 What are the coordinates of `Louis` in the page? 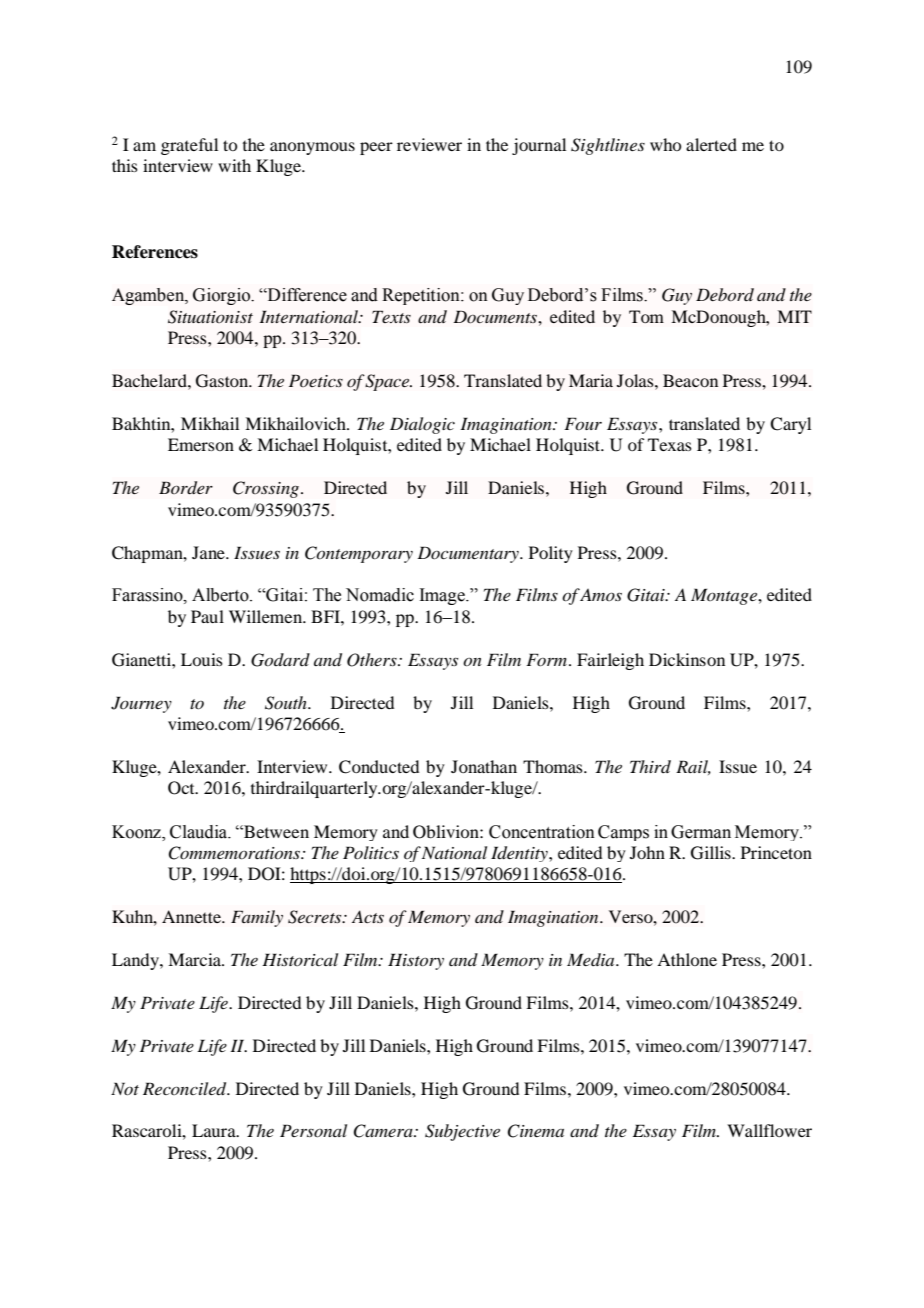 It's located at (202, 659).
